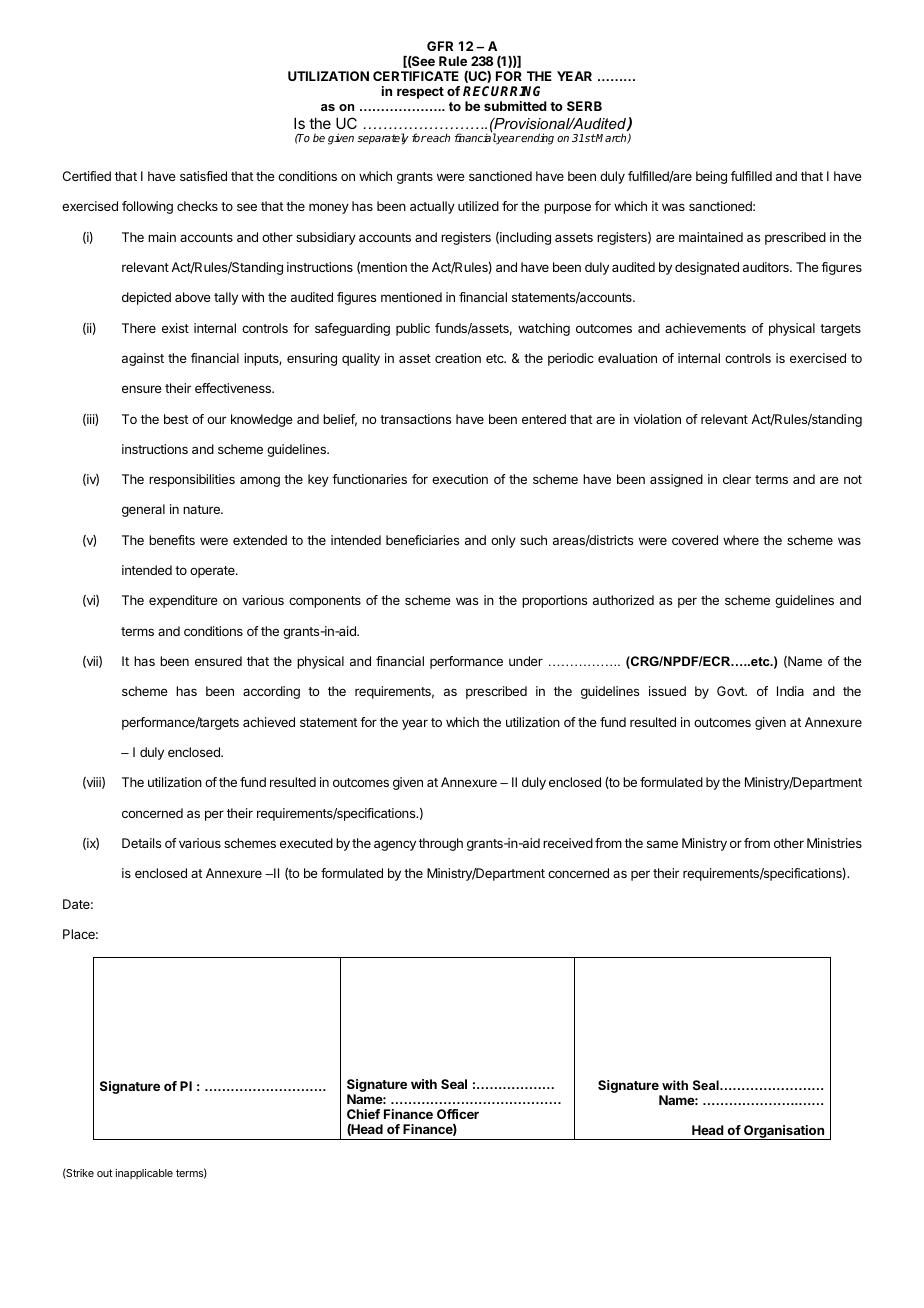 The width and height of the page is (924, 1308). Describe the element at coordinates (183, 601) in the page. I see `expenditure` at that location.
